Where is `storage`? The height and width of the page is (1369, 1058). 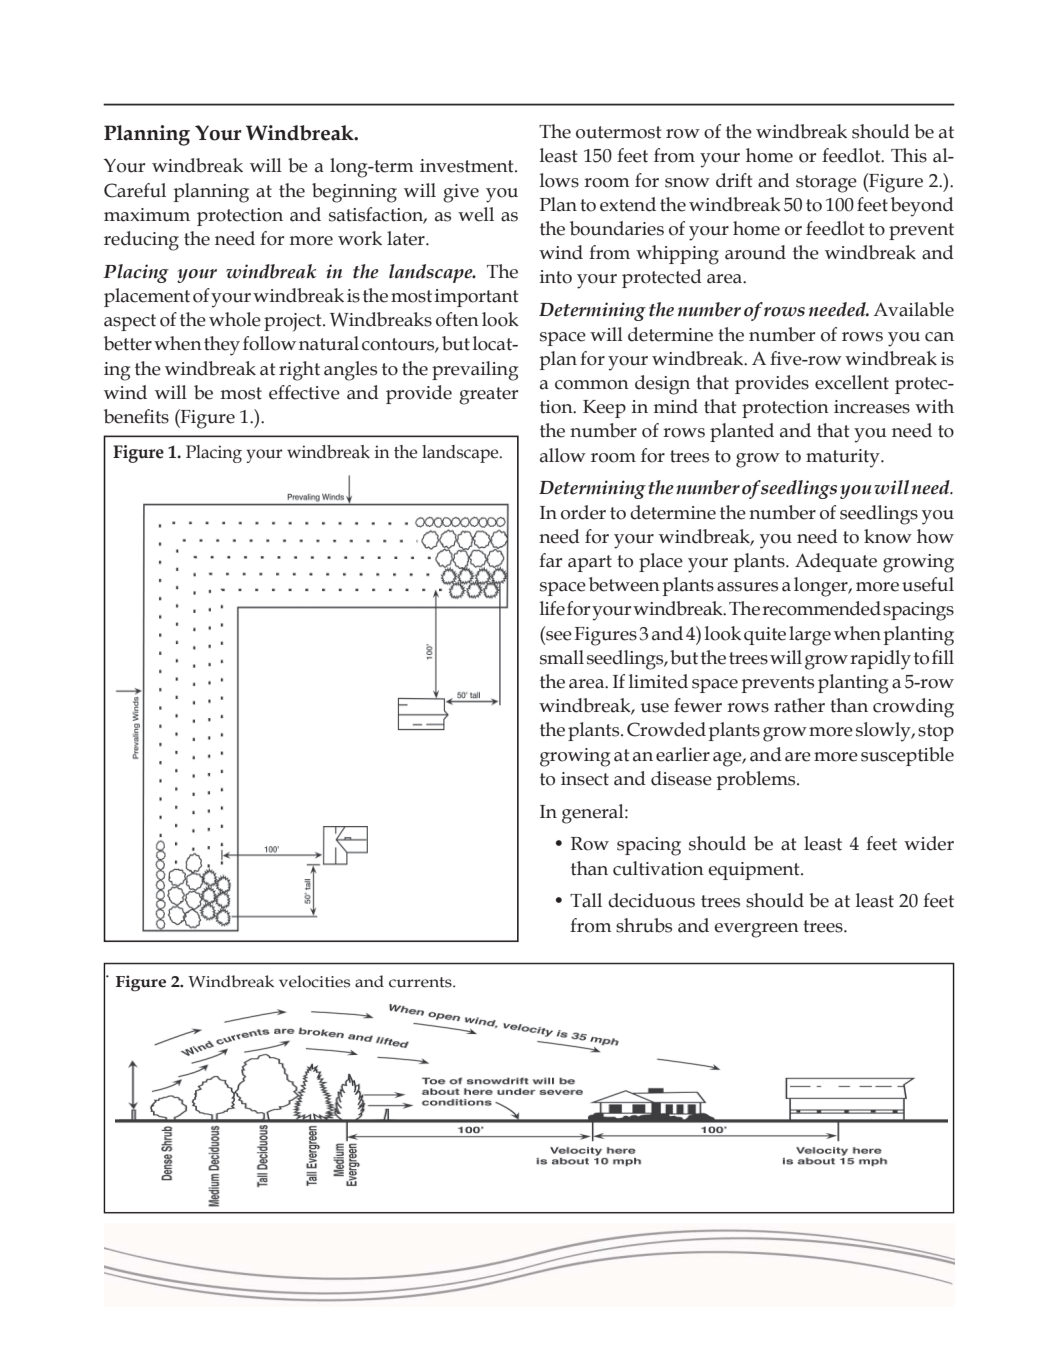
storage is located at coordinates (826, 184).
